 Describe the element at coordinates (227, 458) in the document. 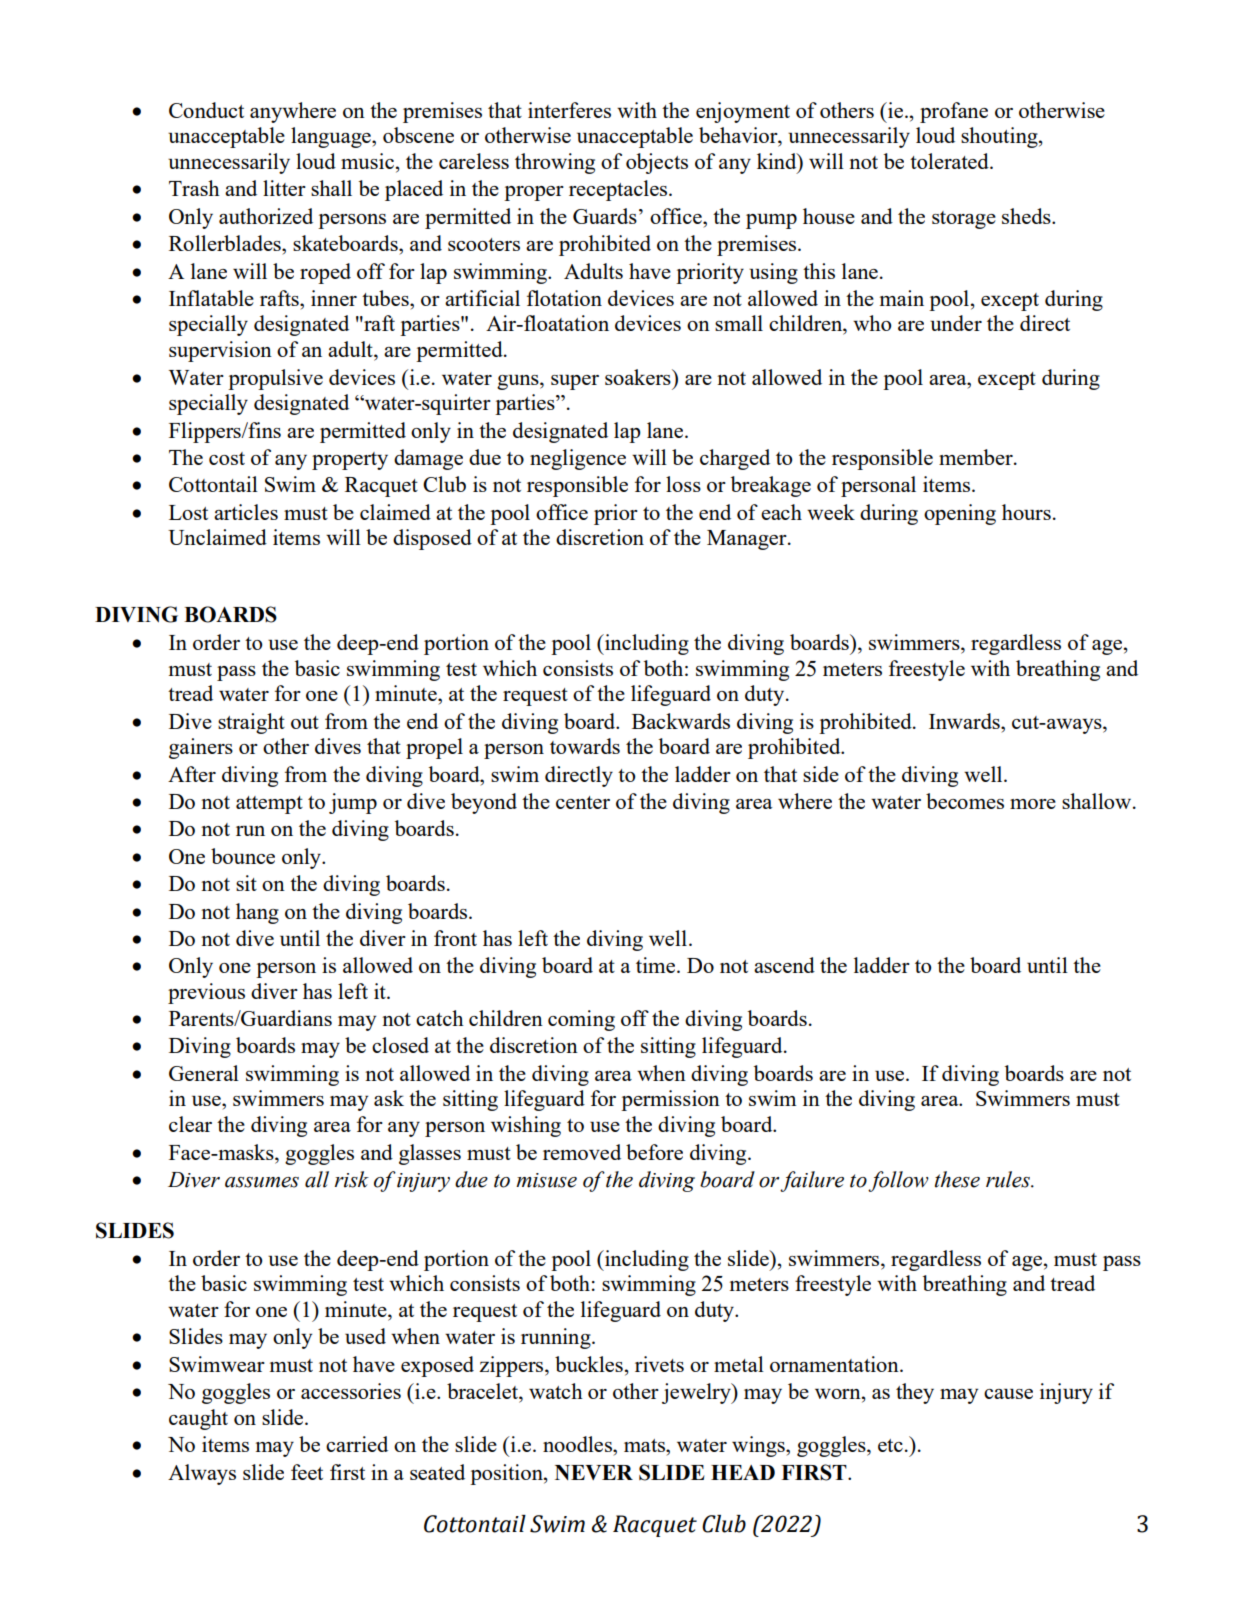

I see `cost` at that location.
